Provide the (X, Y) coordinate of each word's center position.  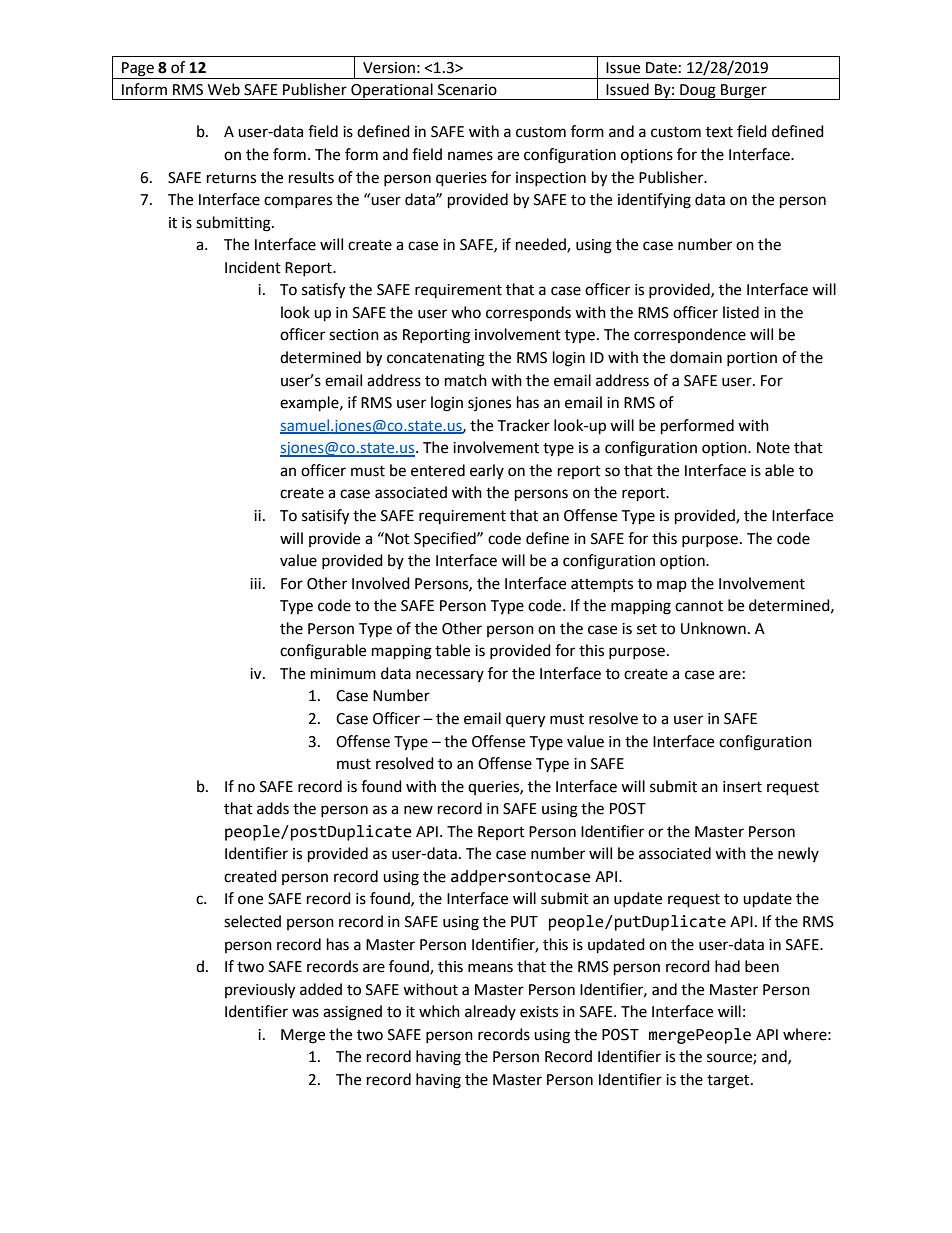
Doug (698, 92)
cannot (699, 606)
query (525, 721)
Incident (253, 267)
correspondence (690, 335)
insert (742, 787)
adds (273, 808)
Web (224, 89)
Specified (446, 540)
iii (255, 583)
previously (260, 991)
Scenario (467, 90)
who (466, 312)
